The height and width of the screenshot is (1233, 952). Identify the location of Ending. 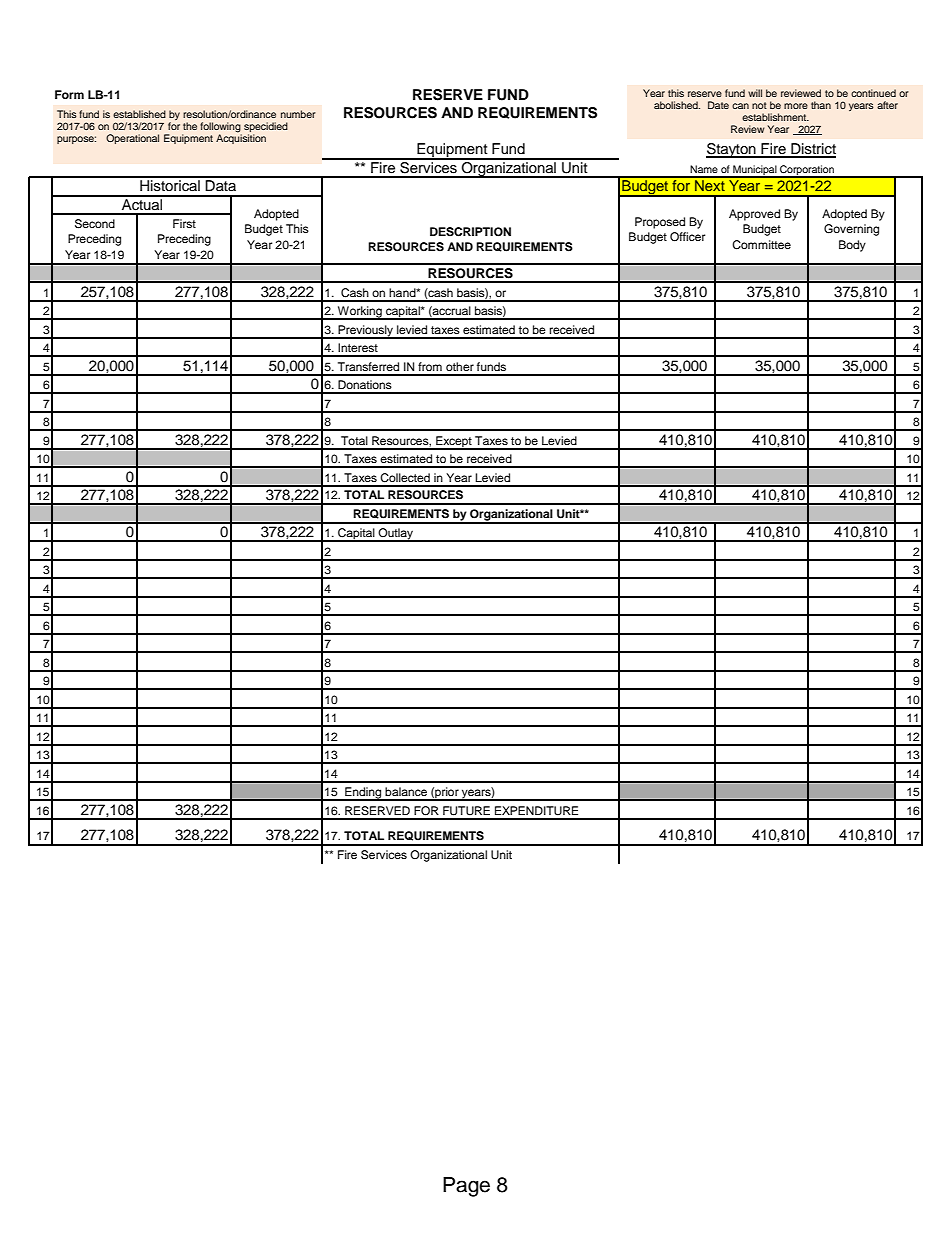
(363, 794).
